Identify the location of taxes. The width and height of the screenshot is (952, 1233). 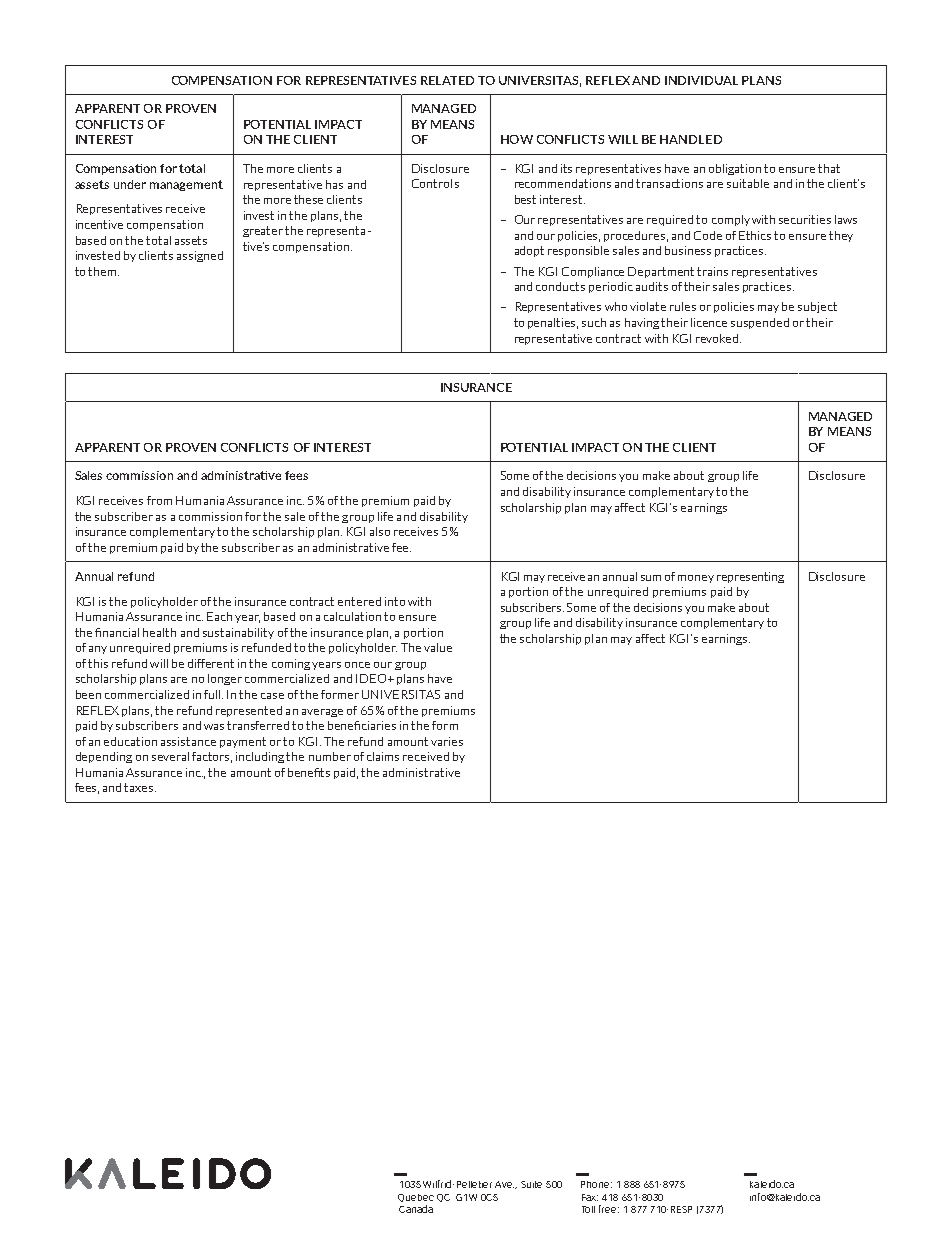
(140, 787).
